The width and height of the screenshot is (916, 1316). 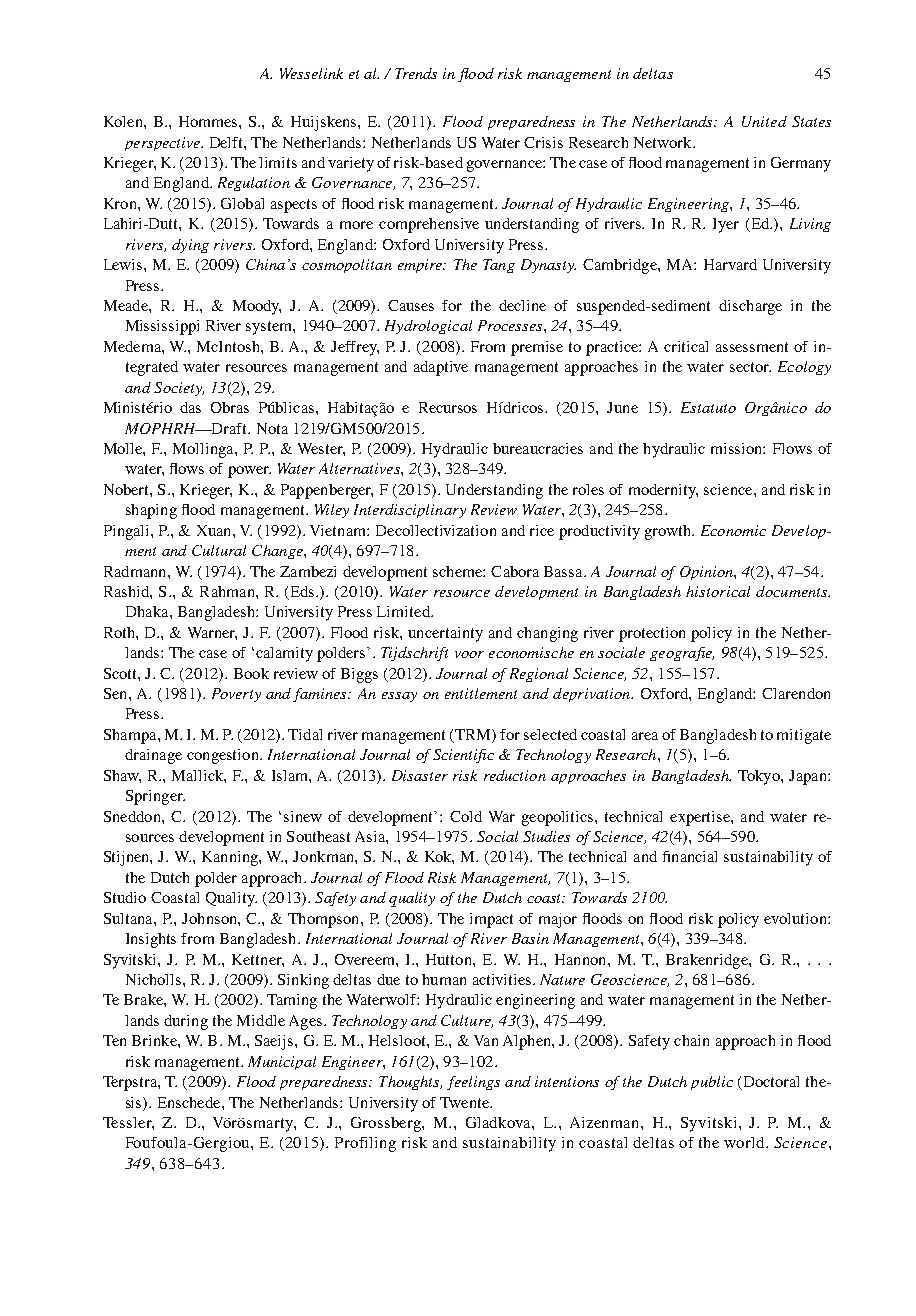 I want to click on public, so click(x=712, y=1083).
